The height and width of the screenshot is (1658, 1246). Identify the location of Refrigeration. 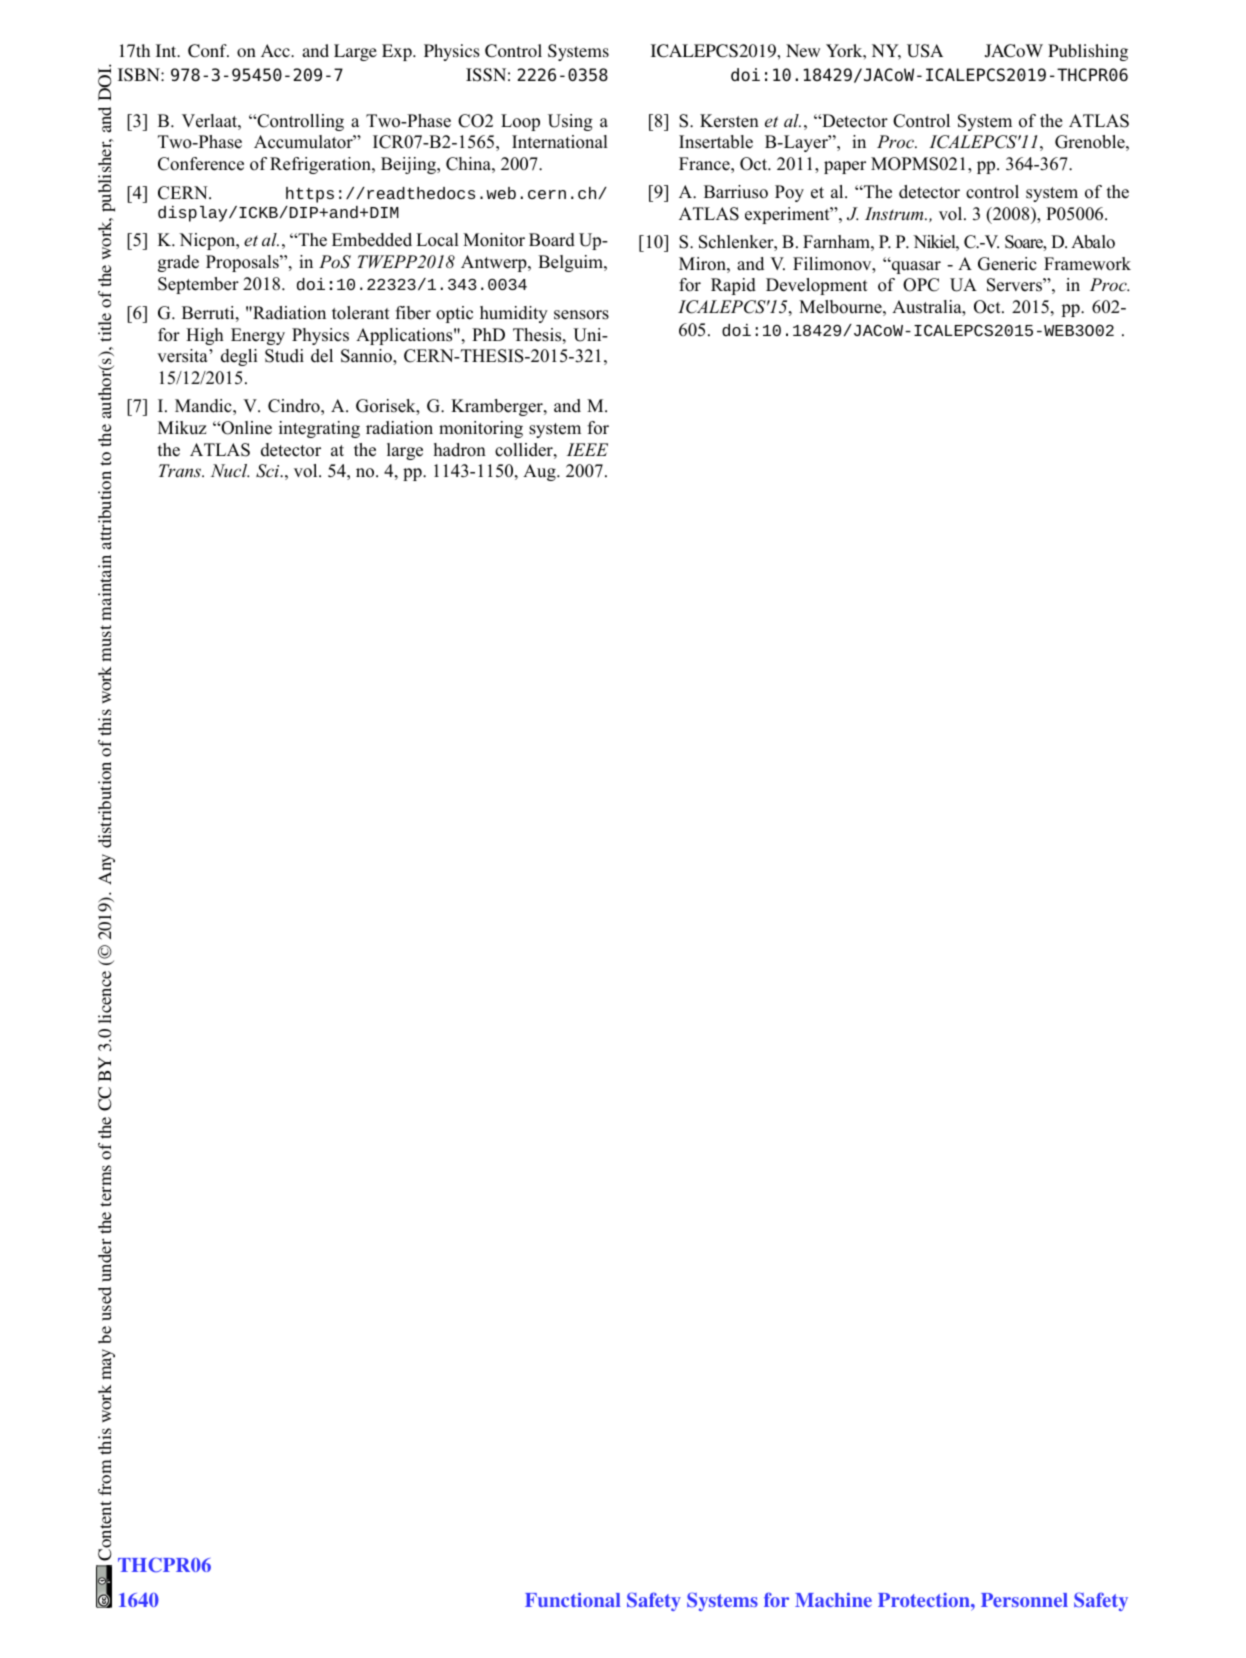
(321, 165).
